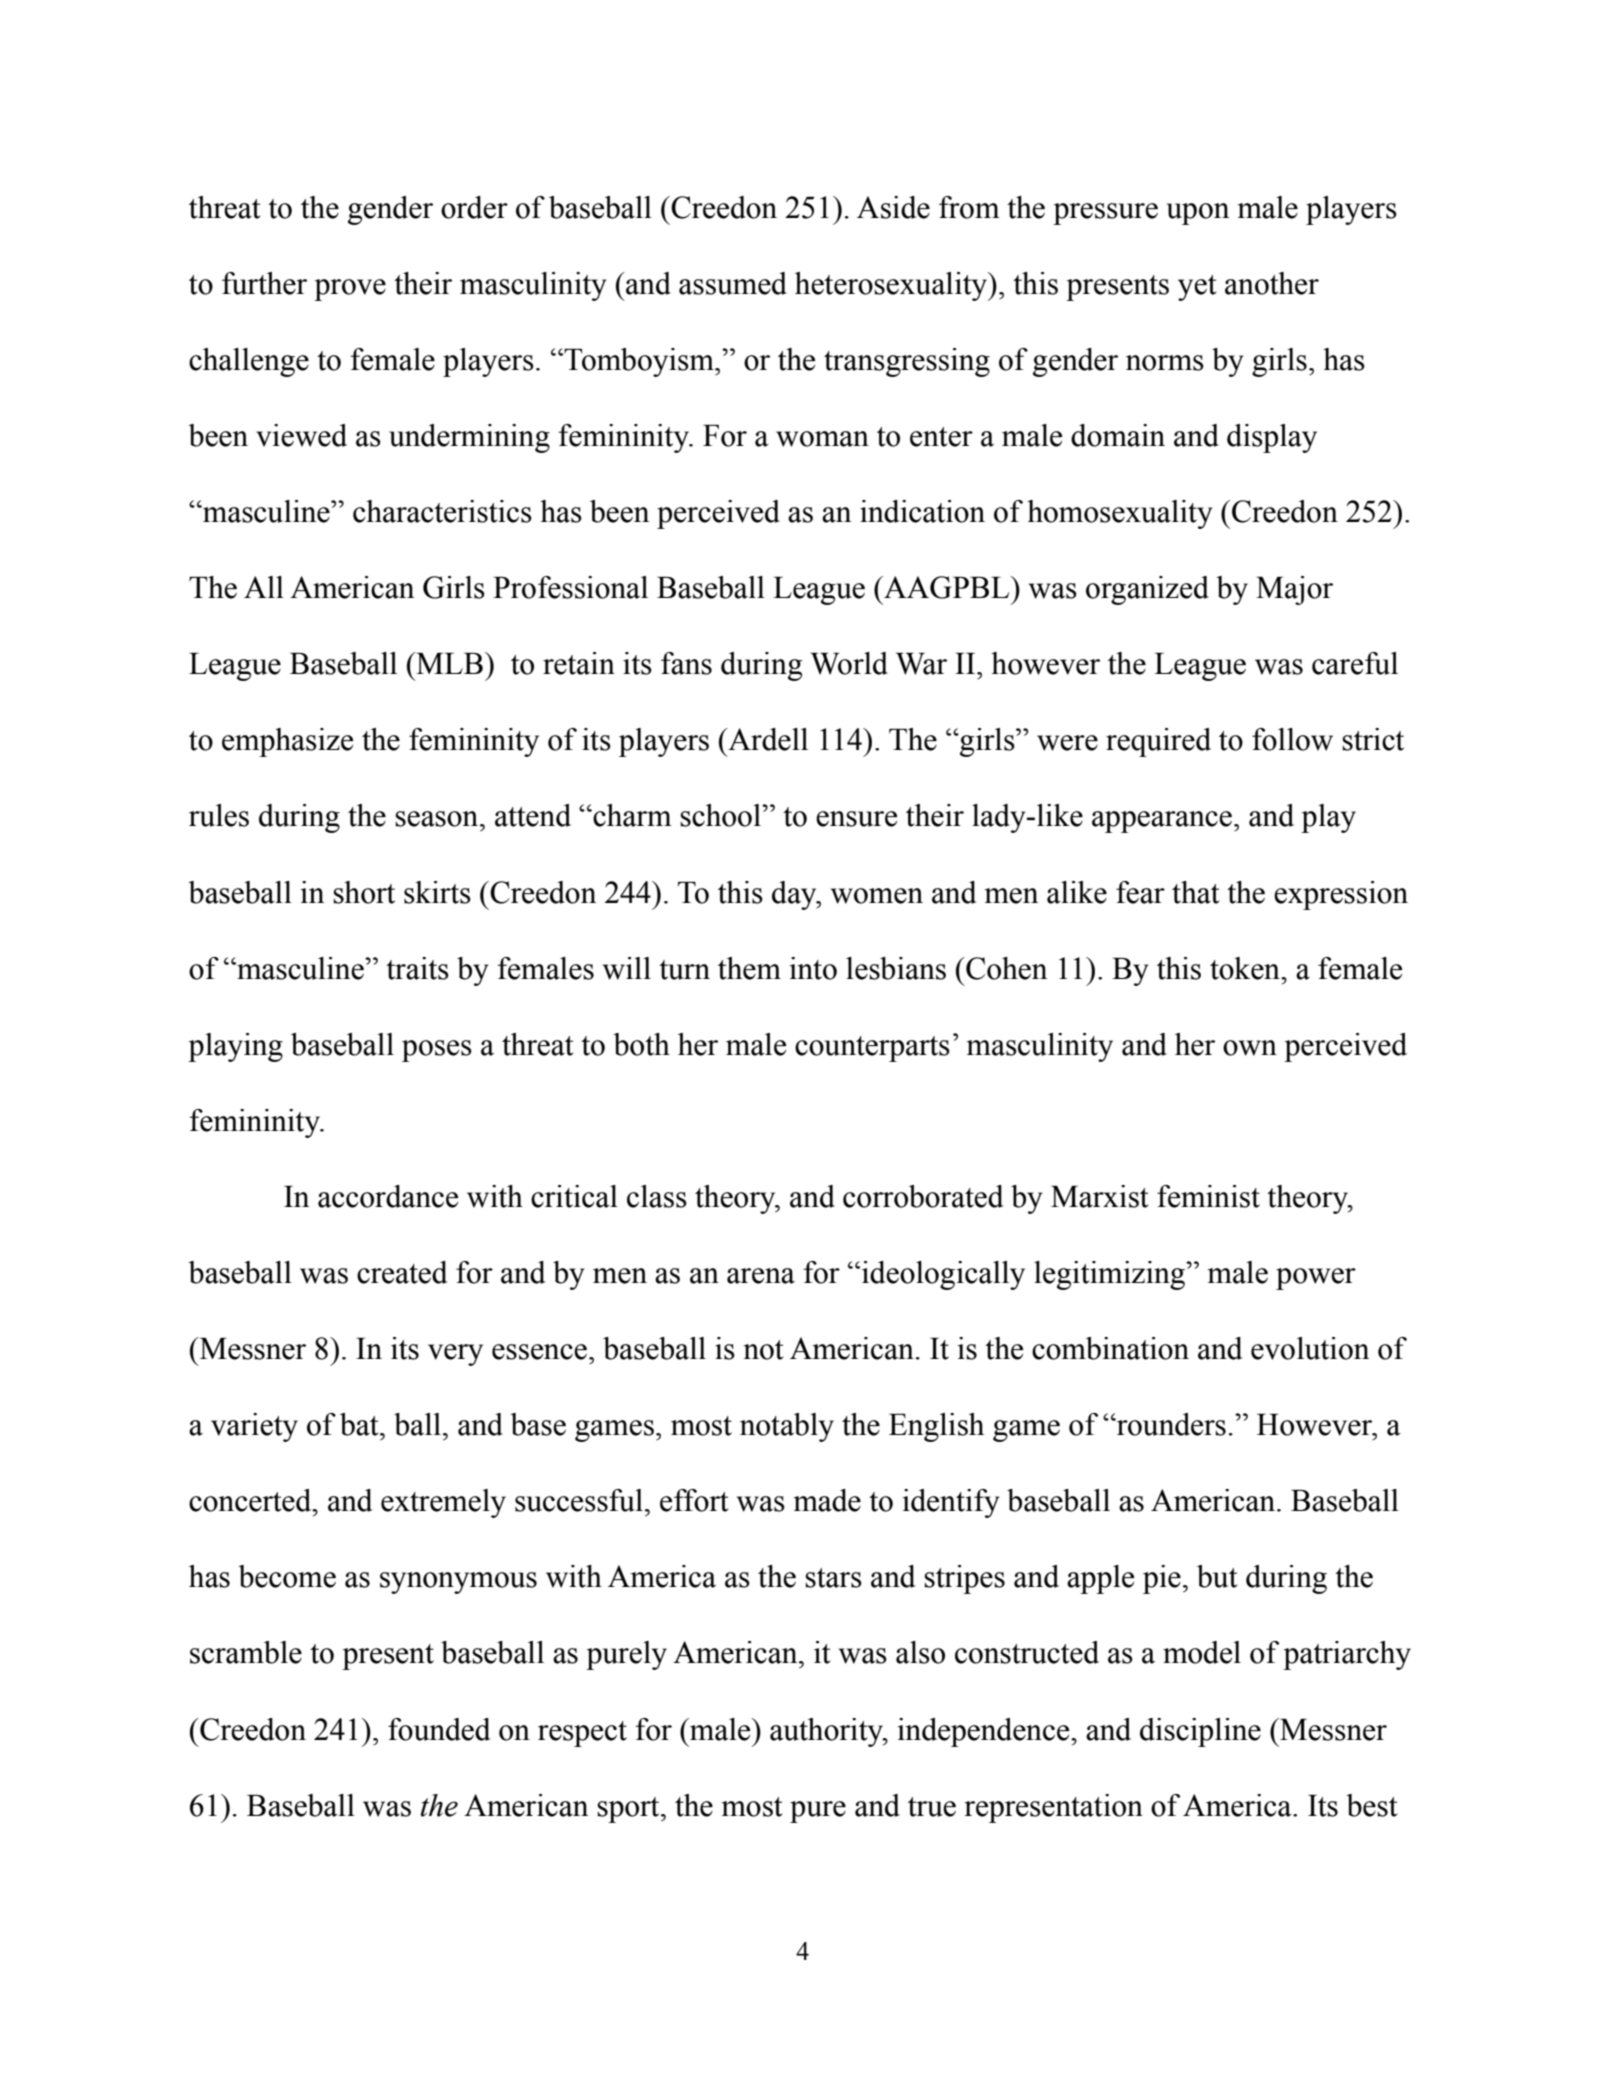 The height and width of the screenshot is (2078, 1606). I want to click on ensure, so click(856, 819).
